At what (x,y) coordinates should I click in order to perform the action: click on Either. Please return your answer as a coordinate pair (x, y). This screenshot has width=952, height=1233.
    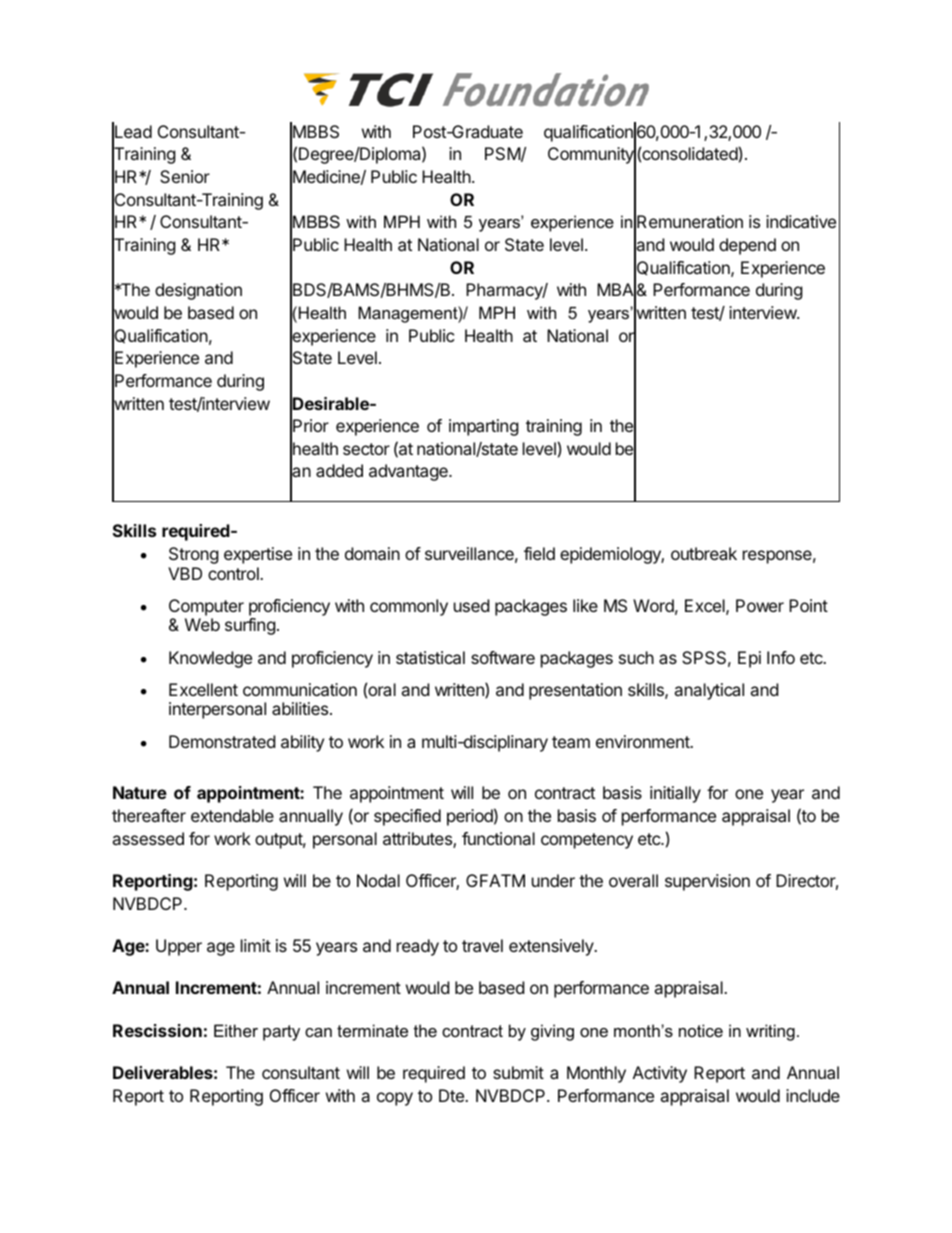
    Looking at the image, I should click on (236, 1030).
